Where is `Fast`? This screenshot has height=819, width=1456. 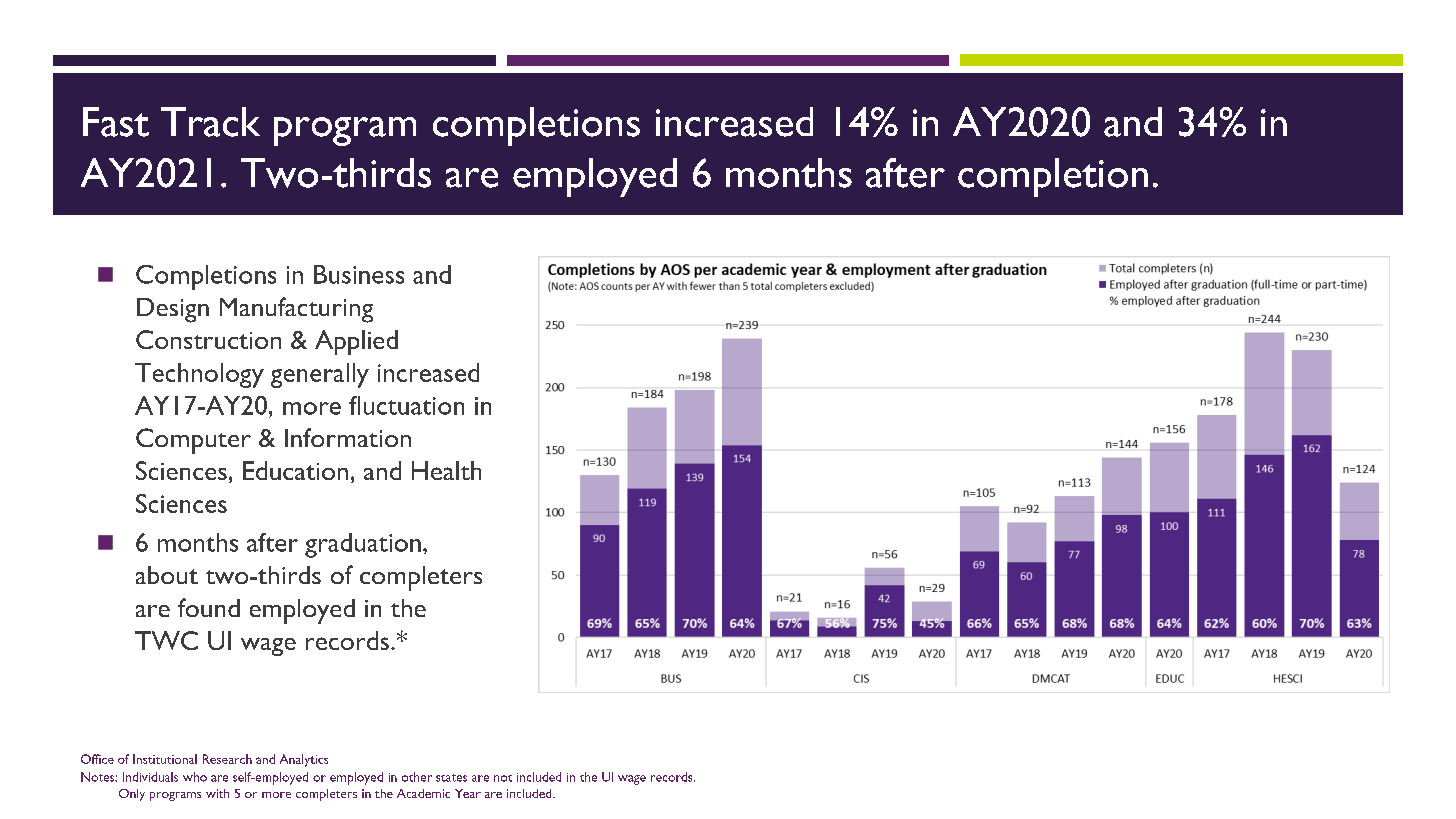
Fast is located at coordinates (116, 122).
